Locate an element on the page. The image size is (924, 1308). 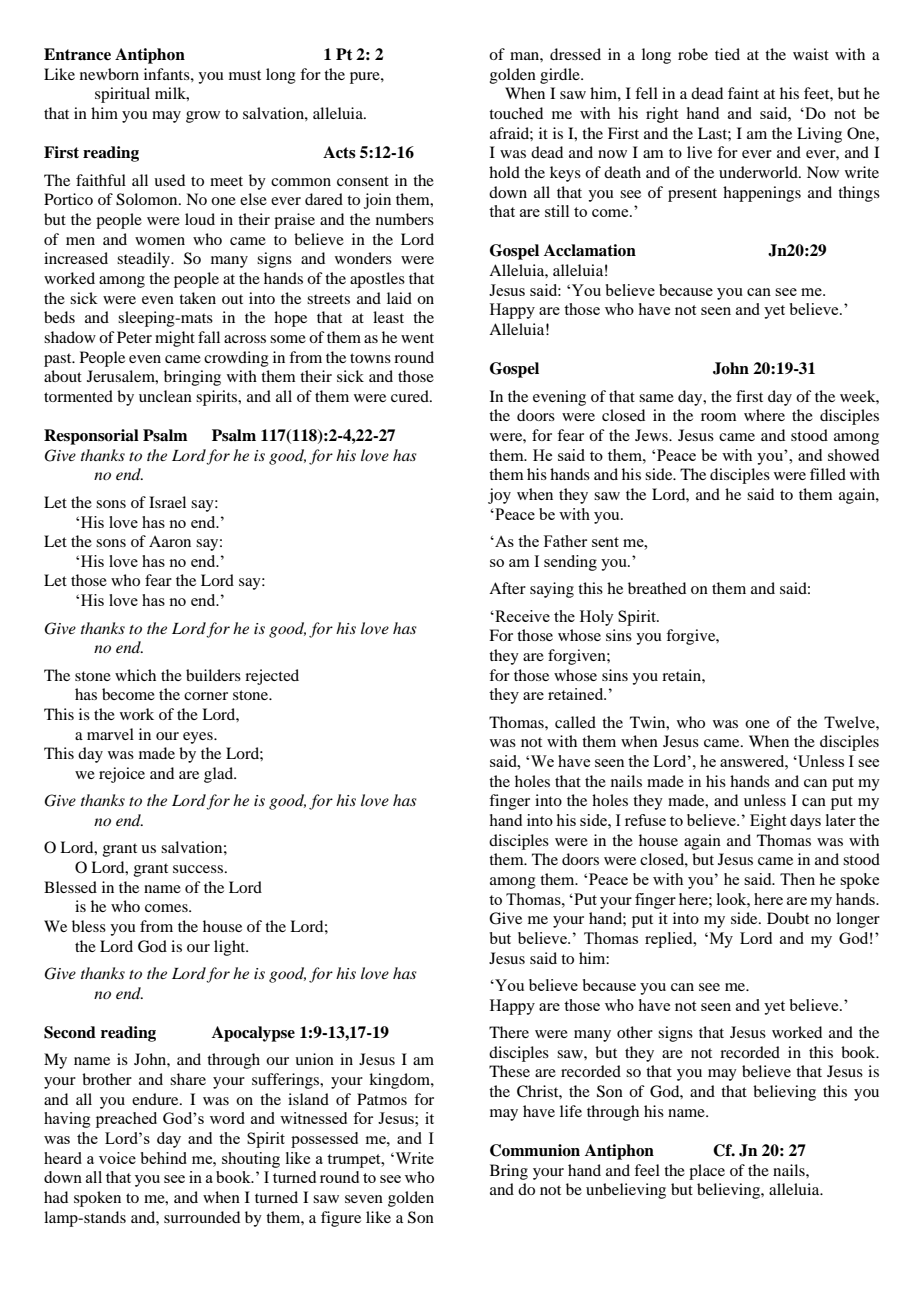
light is located at coordinates (231, 948).
